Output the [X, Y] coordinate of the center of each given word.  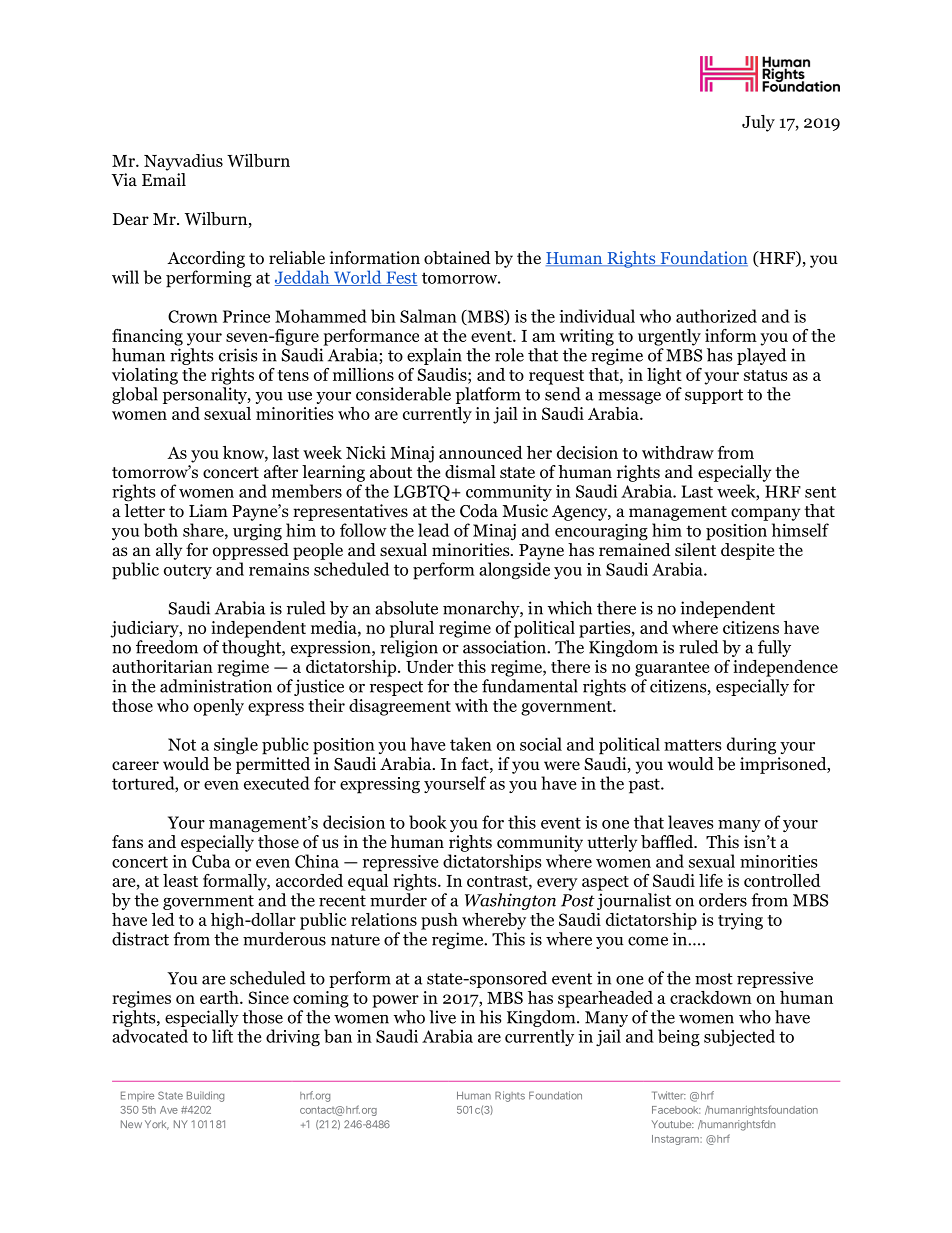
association [505, 647]
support [714, 396]
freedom [167, 647]
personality [206, 395]
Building [205, 1096]
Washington [510, 901]
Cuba [211, 861]
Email [164, 179]
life [711, 880]
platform [488, 395]
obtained [457, 258]
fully [774, 648]
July [758, 123]
